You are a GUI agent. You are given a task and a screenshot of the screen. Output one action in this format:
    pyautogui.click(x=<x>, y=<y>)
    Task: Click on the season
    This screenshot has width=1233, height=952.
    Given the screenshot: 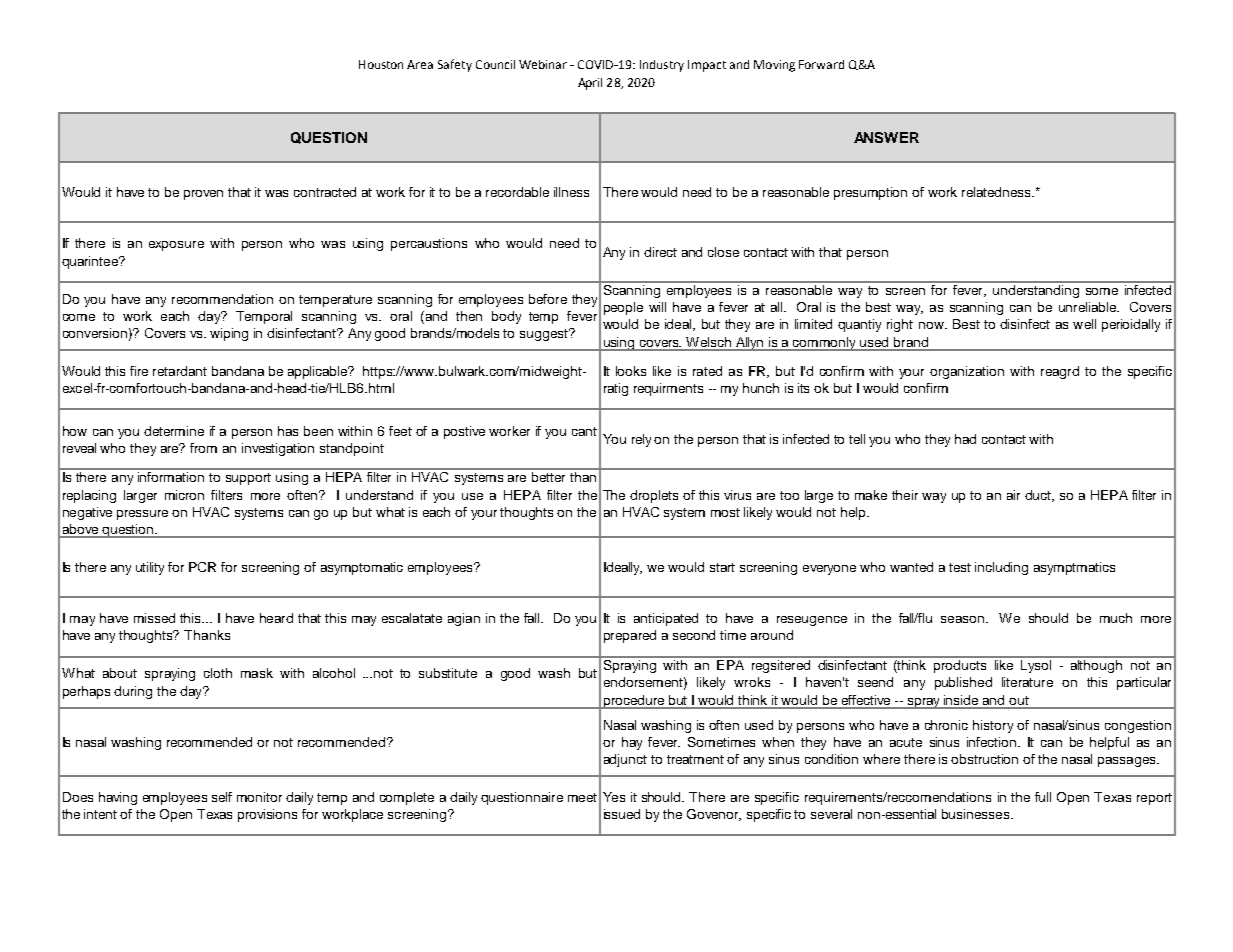 What is the action you would take?
    pyautogui.click(x=962, y=619)
